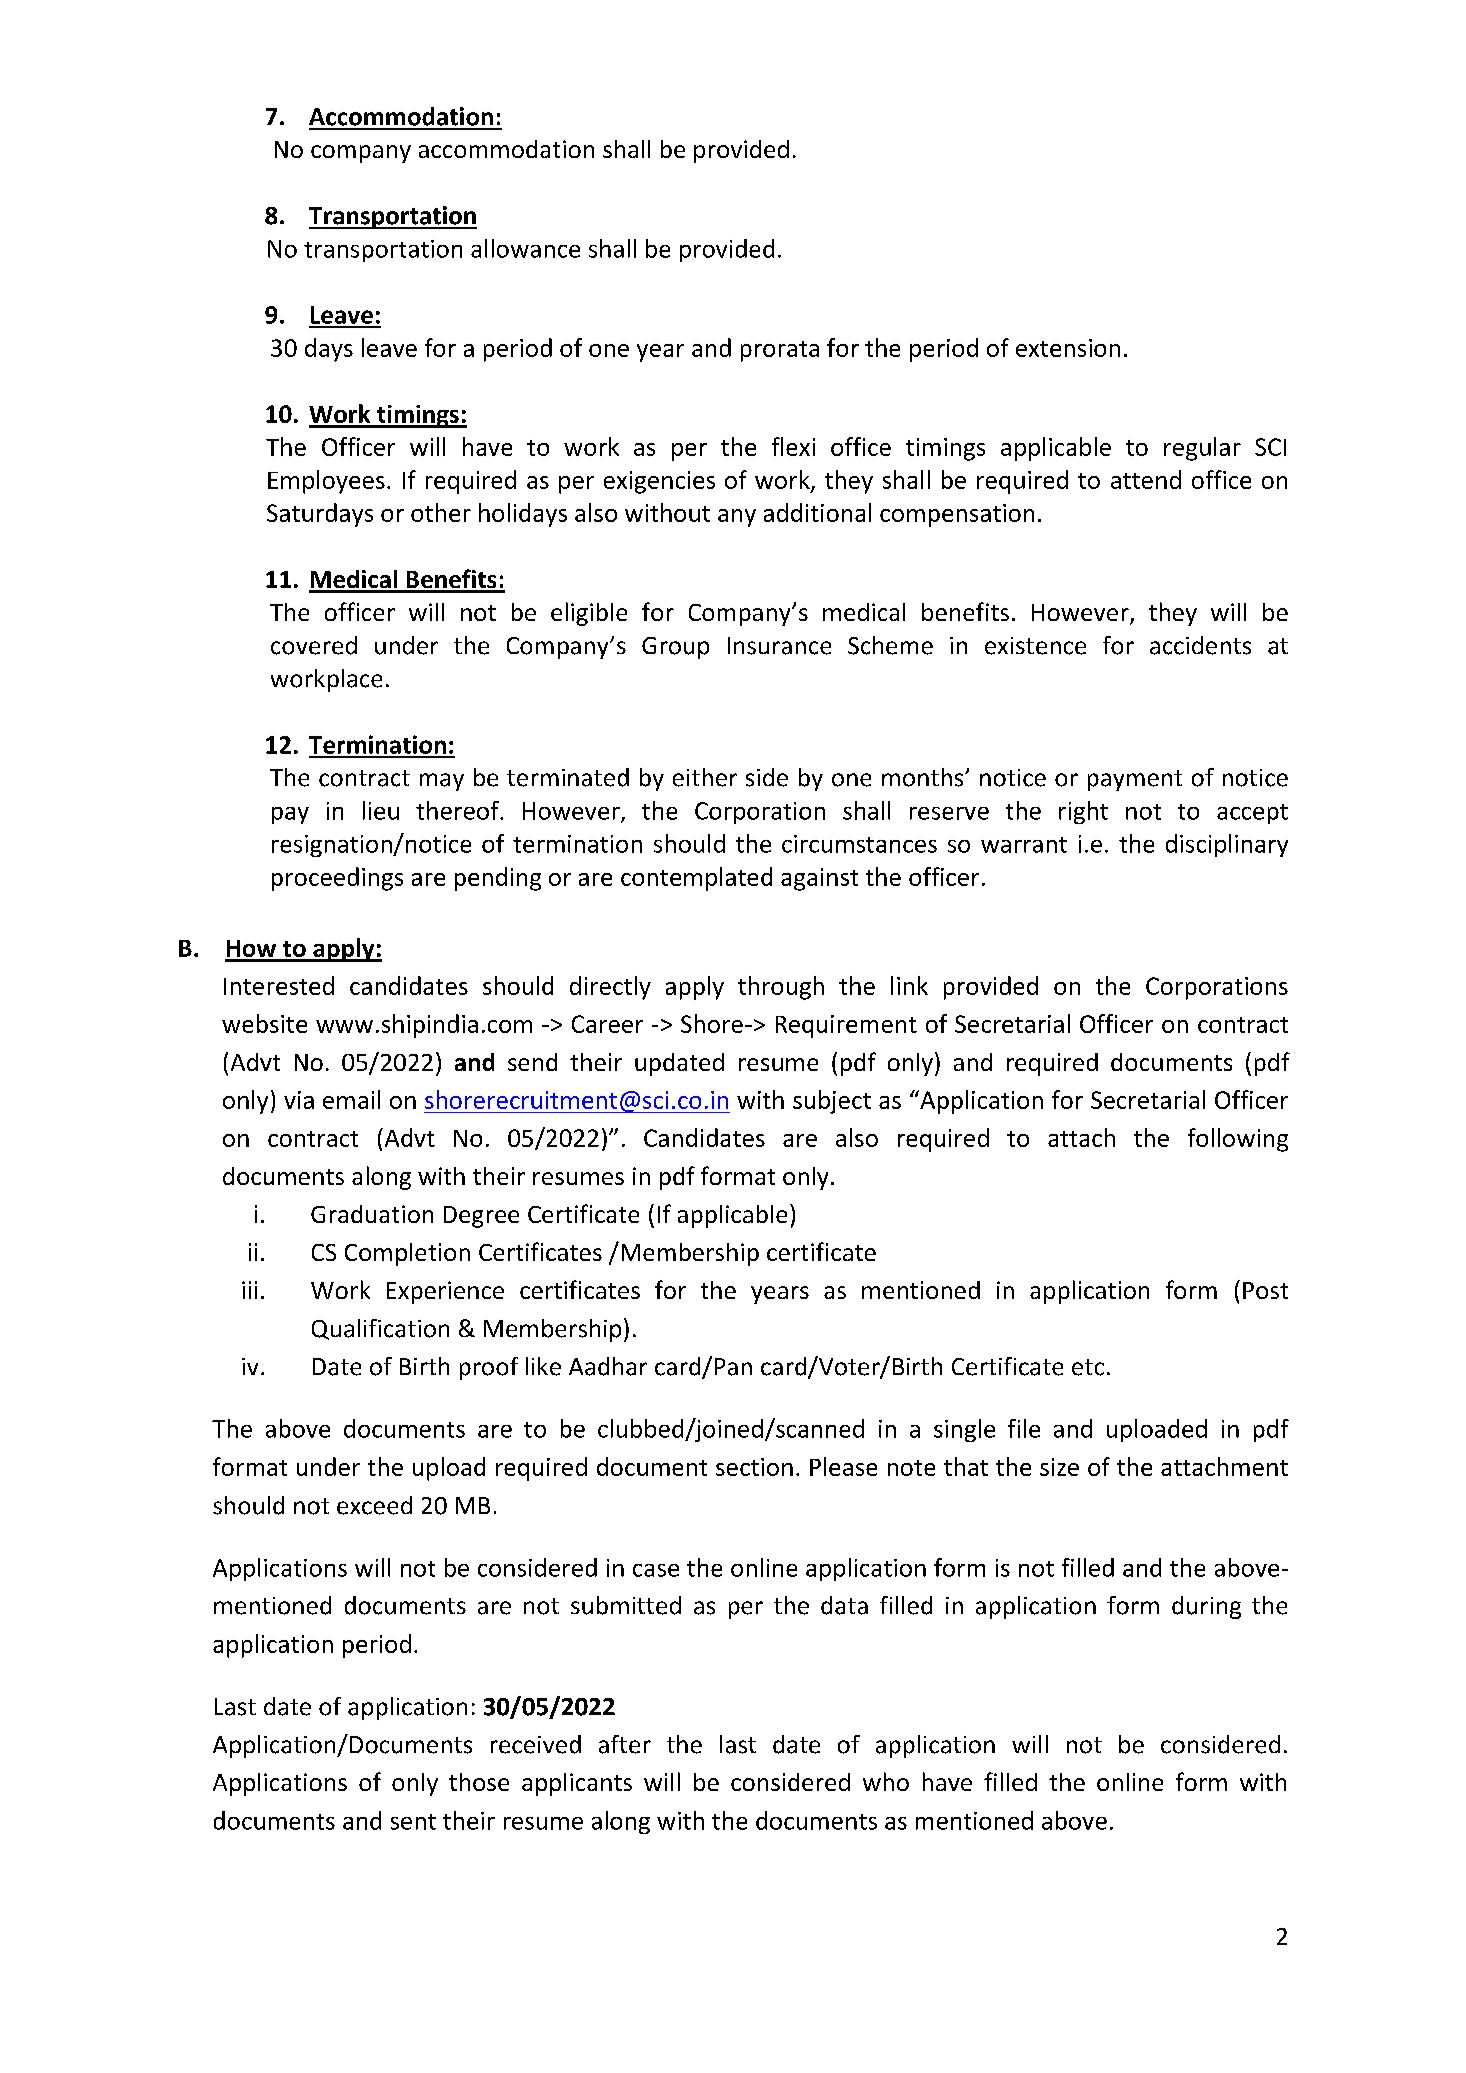 This page has height=2073, width=1466. I want to click on Qualification, so click(380, 1329).
